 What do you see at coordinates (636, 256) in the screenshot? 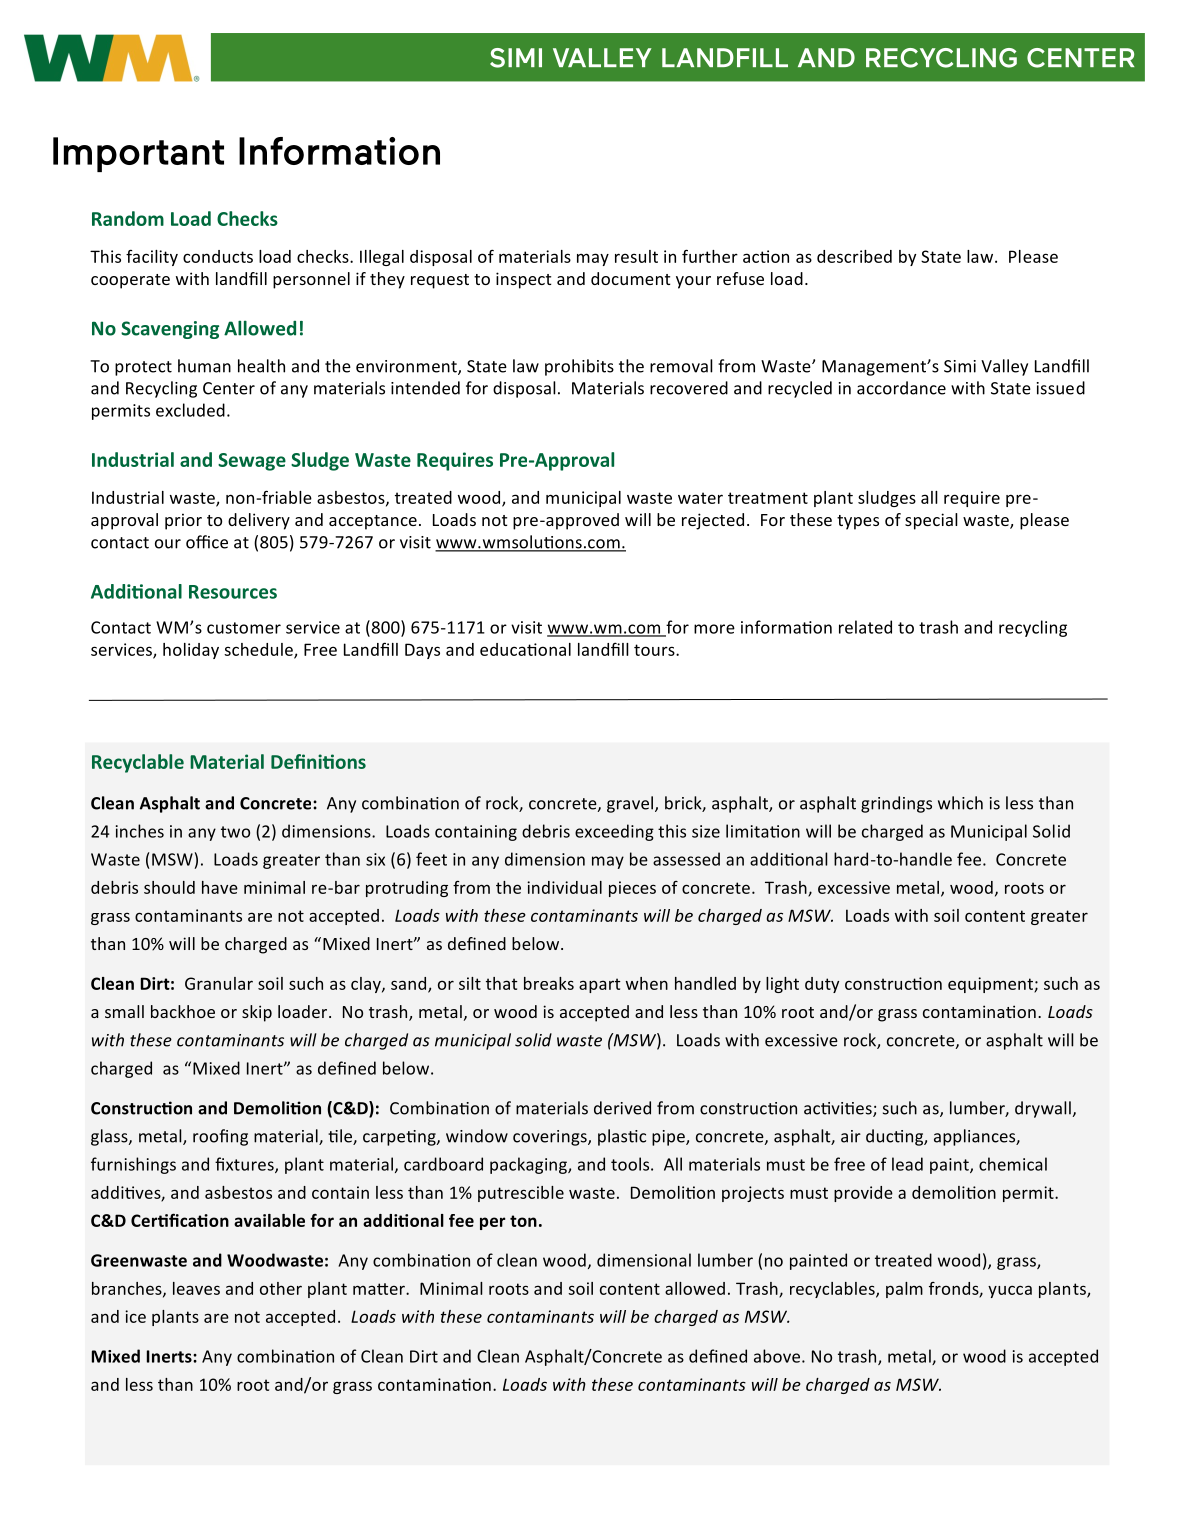
I see `result` at bounding box center [636, 256].
